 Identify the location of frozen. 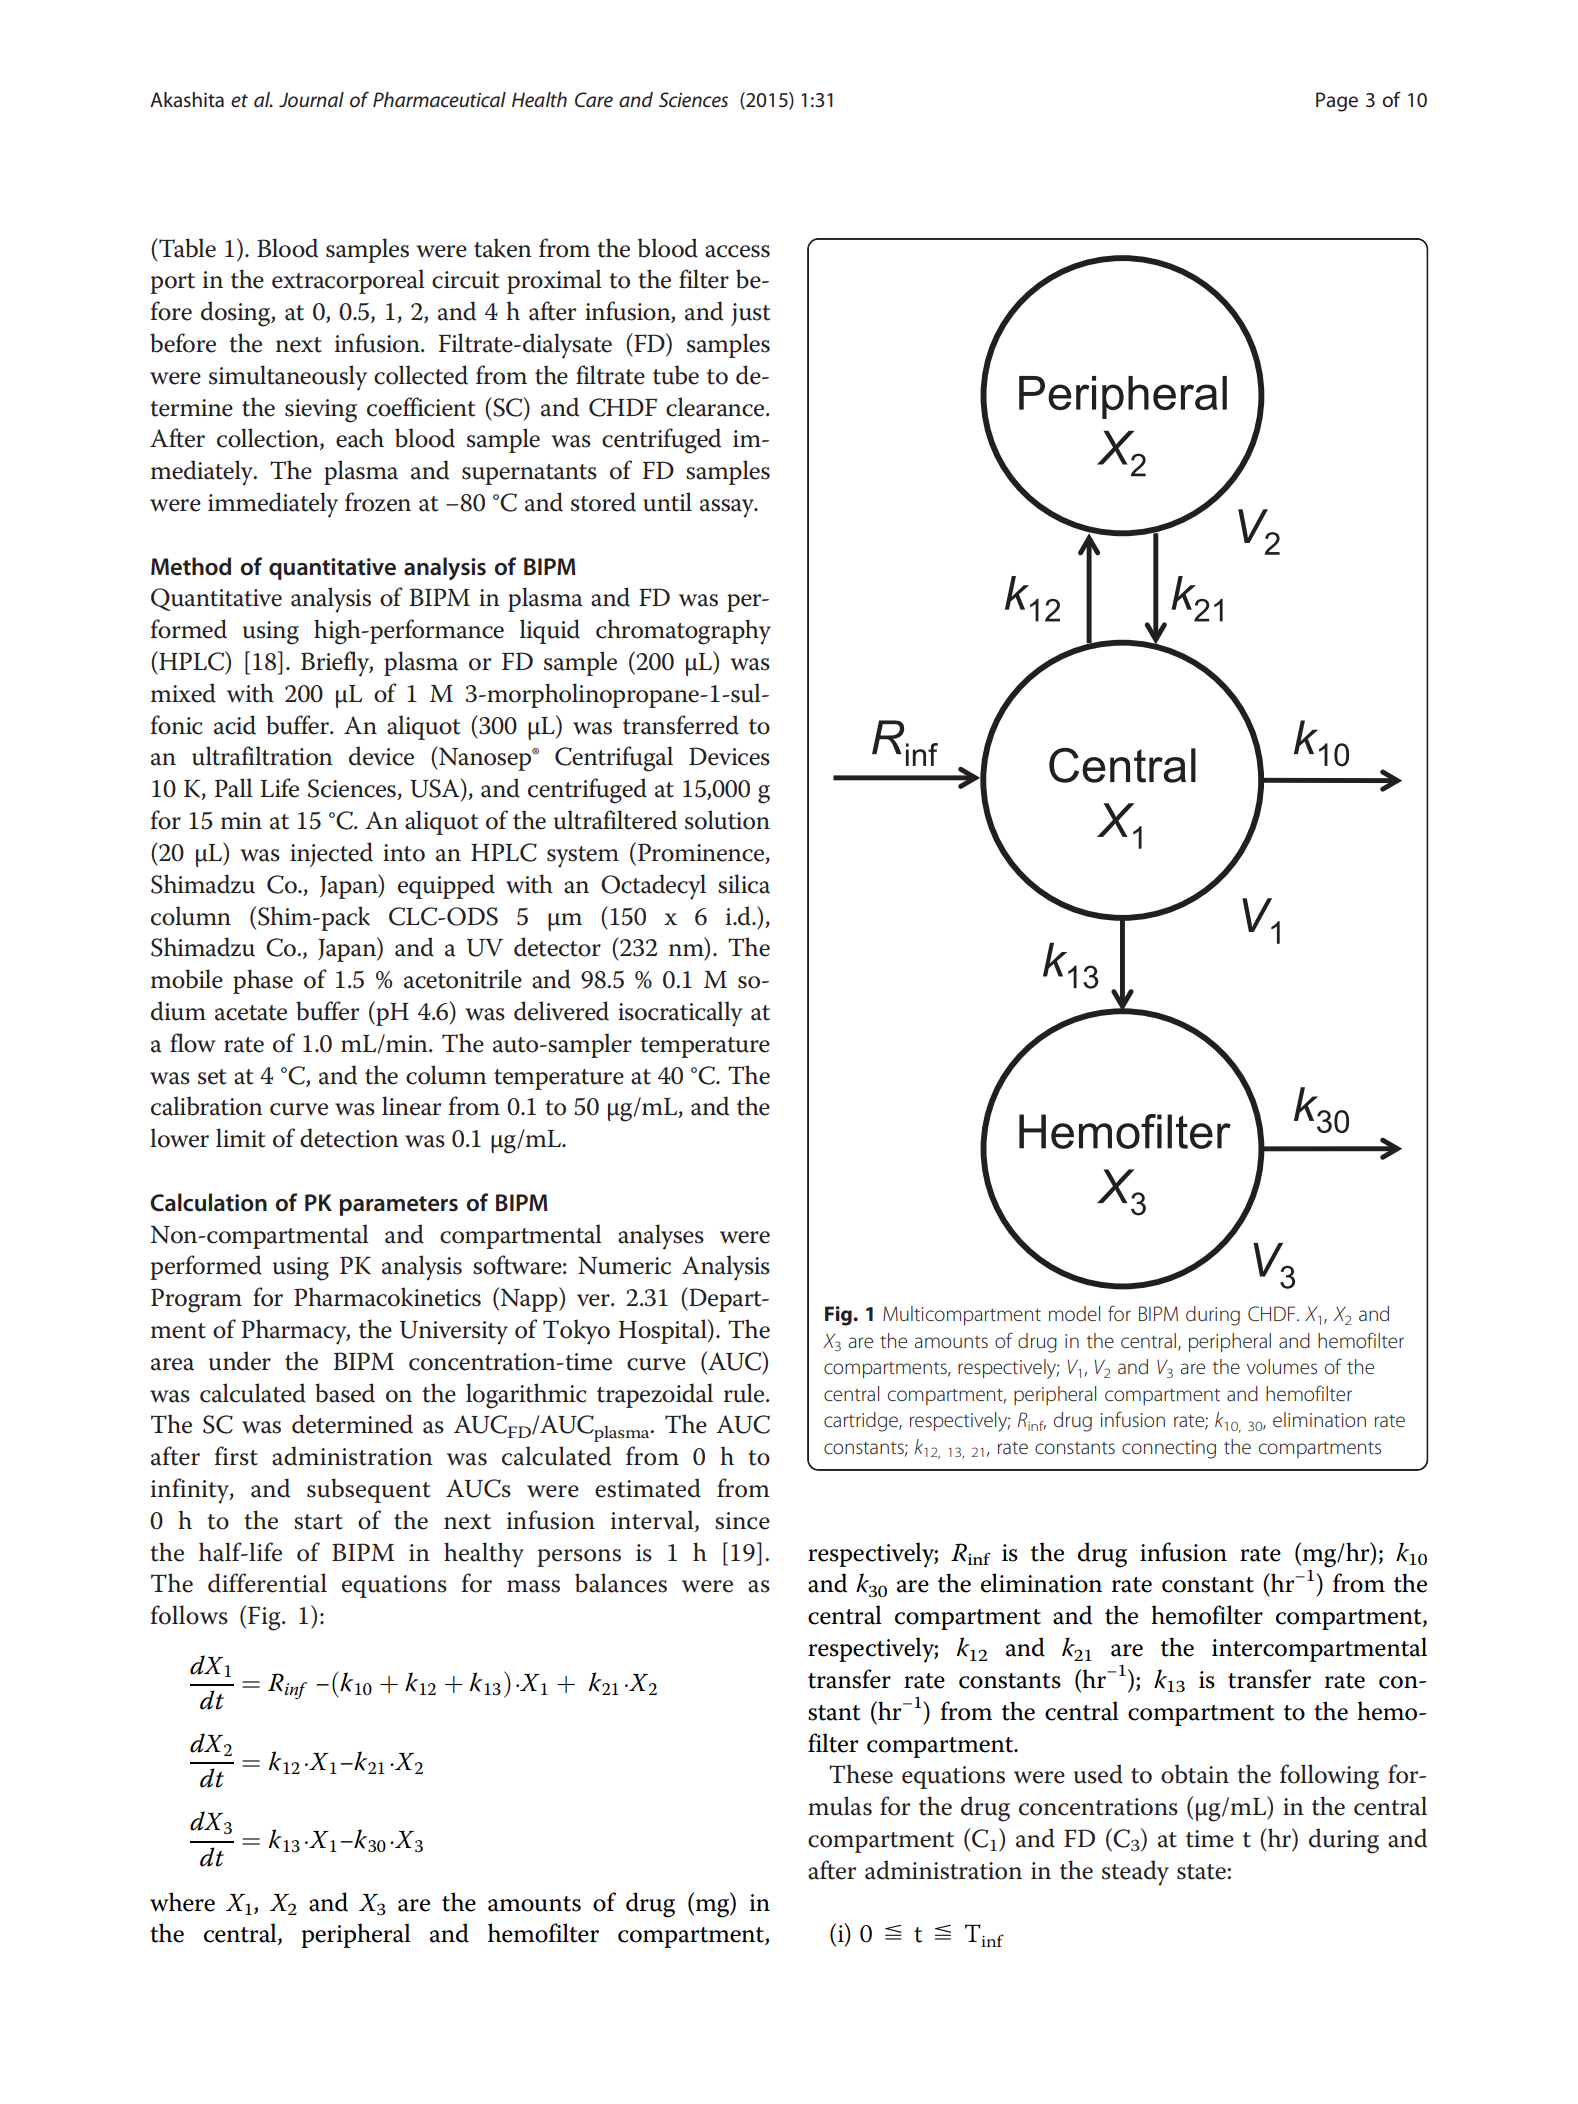
(378, 502).
